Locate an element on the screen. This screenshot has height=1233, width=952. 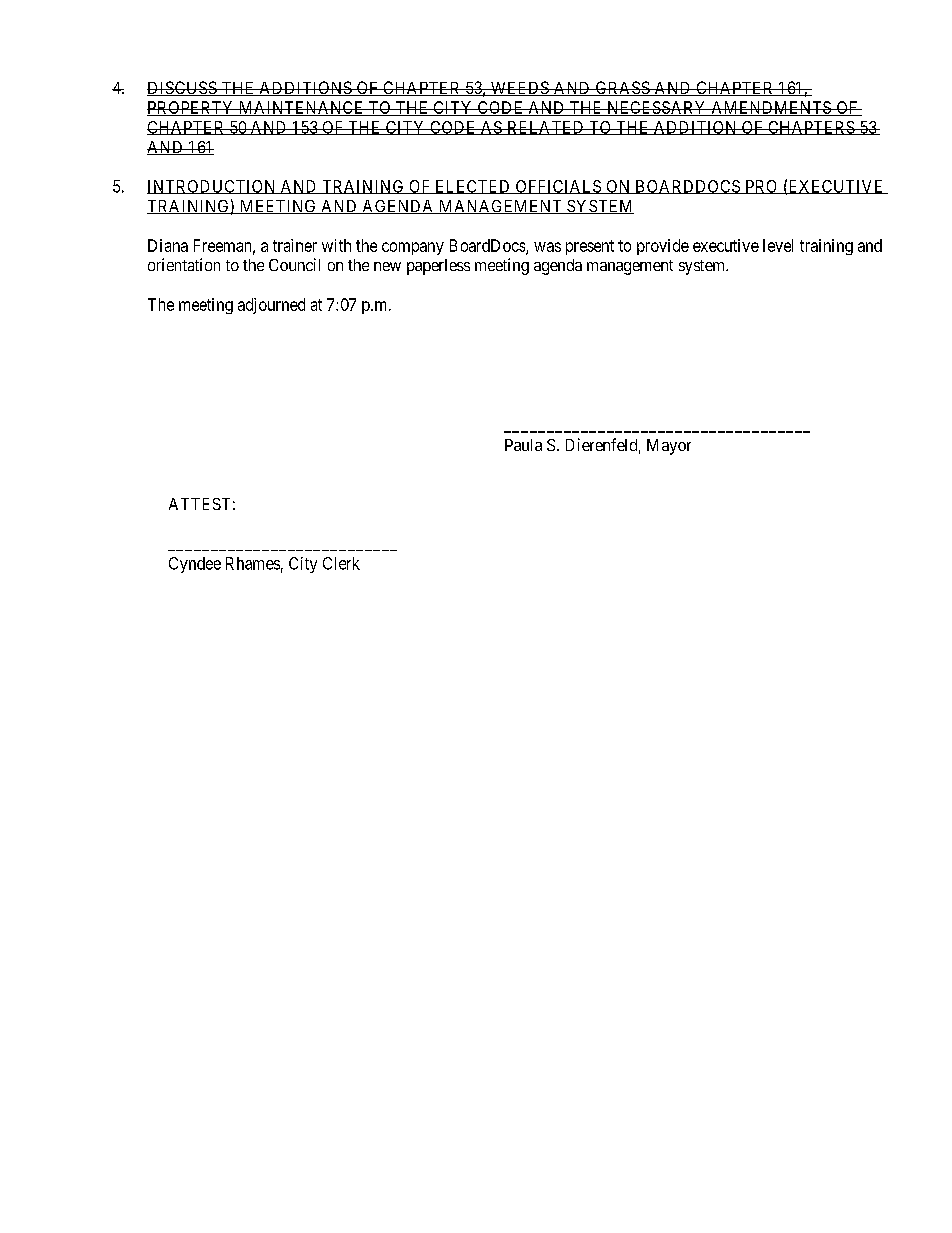
orientation is located at coordinates (184, 264).
